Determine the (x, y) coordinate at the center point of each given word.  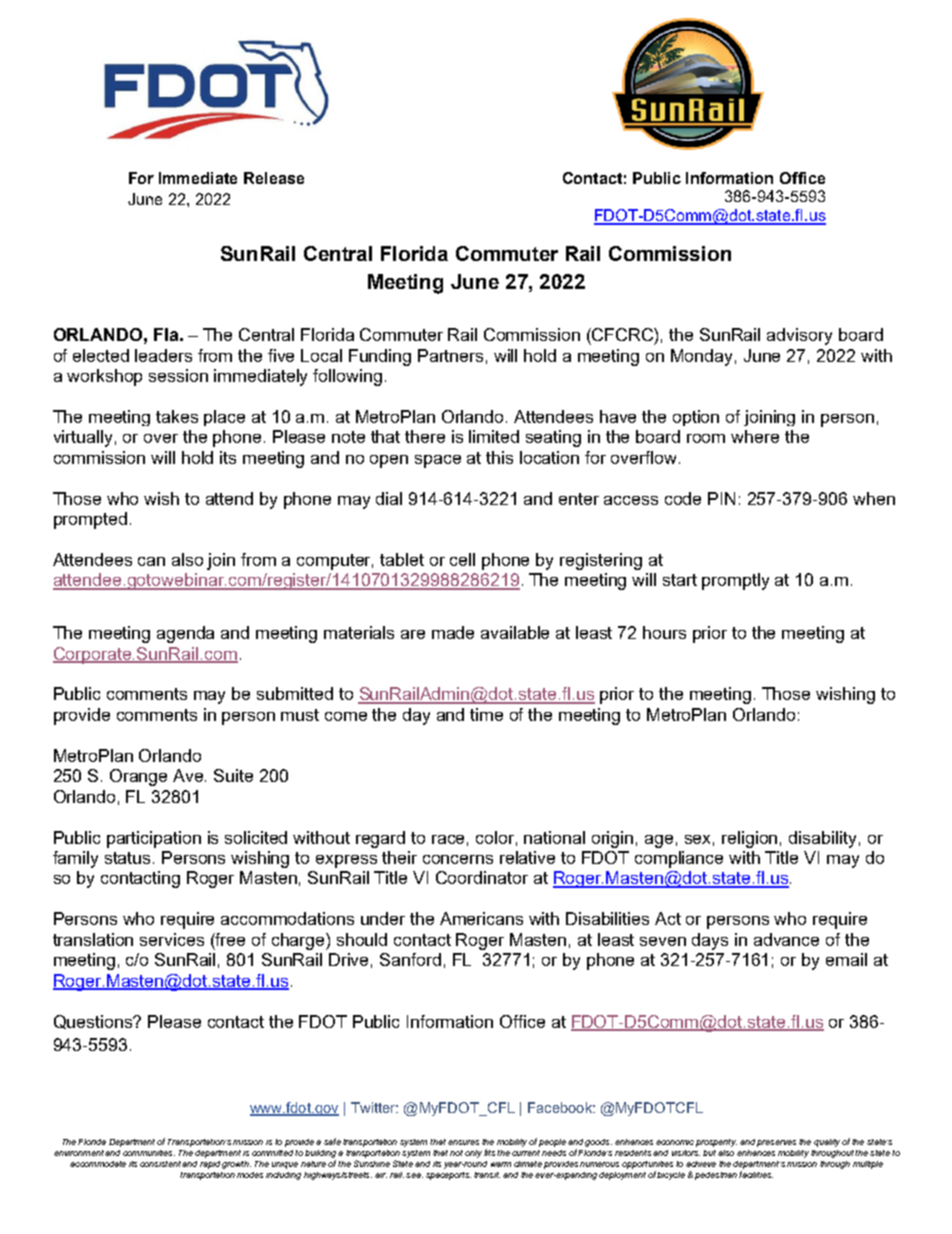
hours (664, 632)
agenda (185, 634)
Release (274, 178)
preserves (776, 1143)
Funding (380, 357)
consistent (160, 1164)
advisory (799, 336)
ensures (463, 1142)
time (486, 714)
